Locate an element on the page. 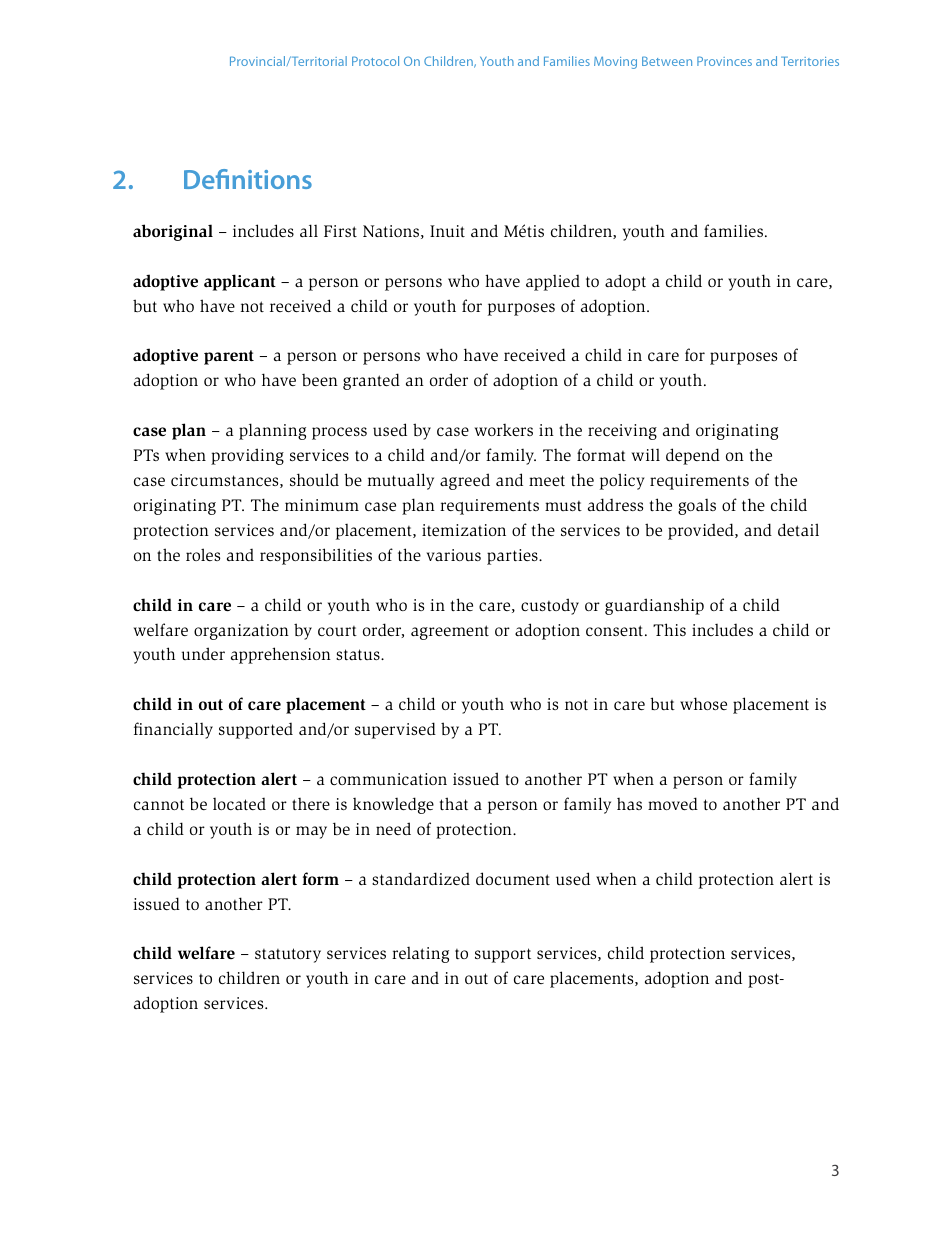 The image size is (952, 1233). organization is located at coordinates (241, 632).
